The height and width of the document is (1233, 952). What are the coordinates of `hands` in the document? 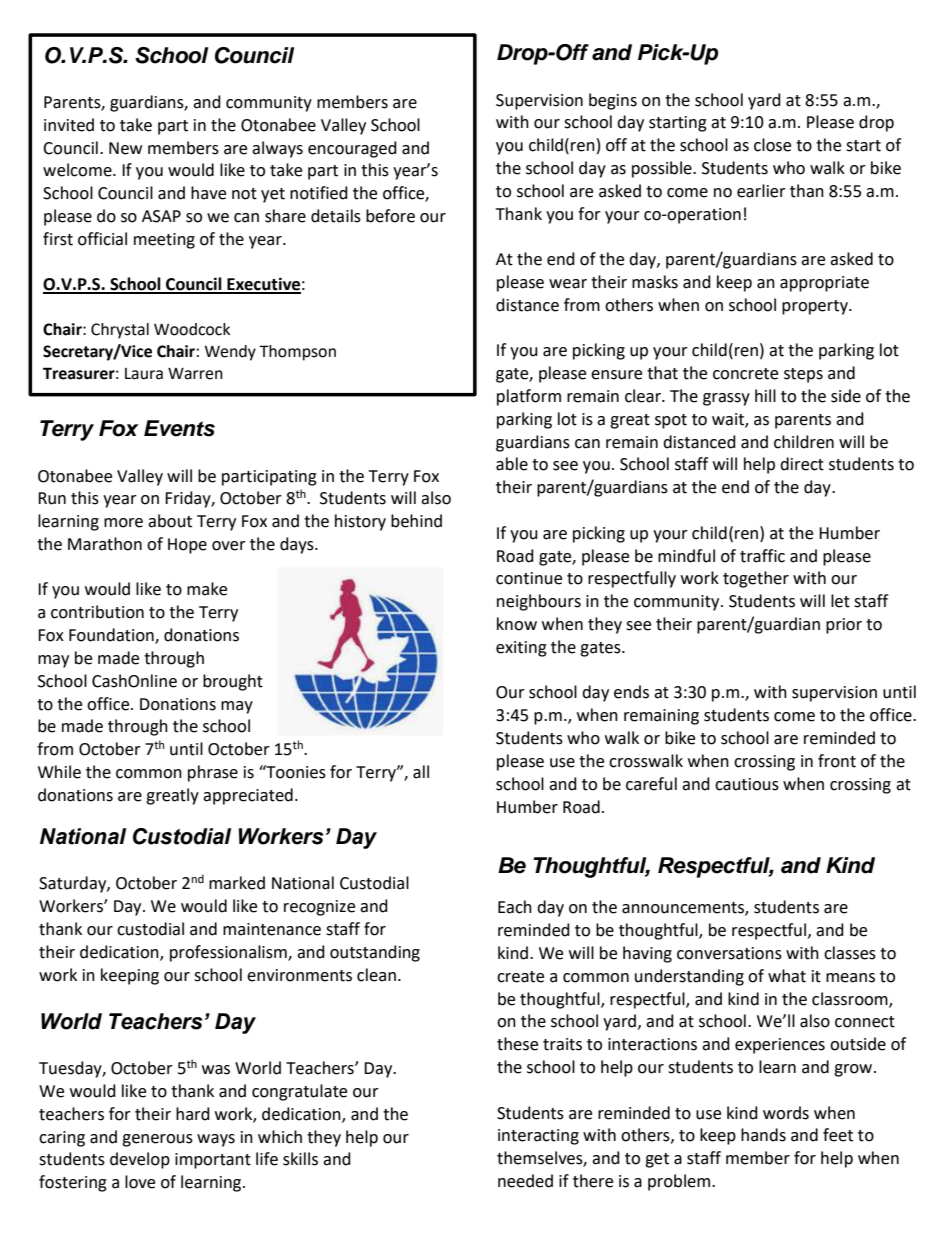 It's located at (763, 1135).
